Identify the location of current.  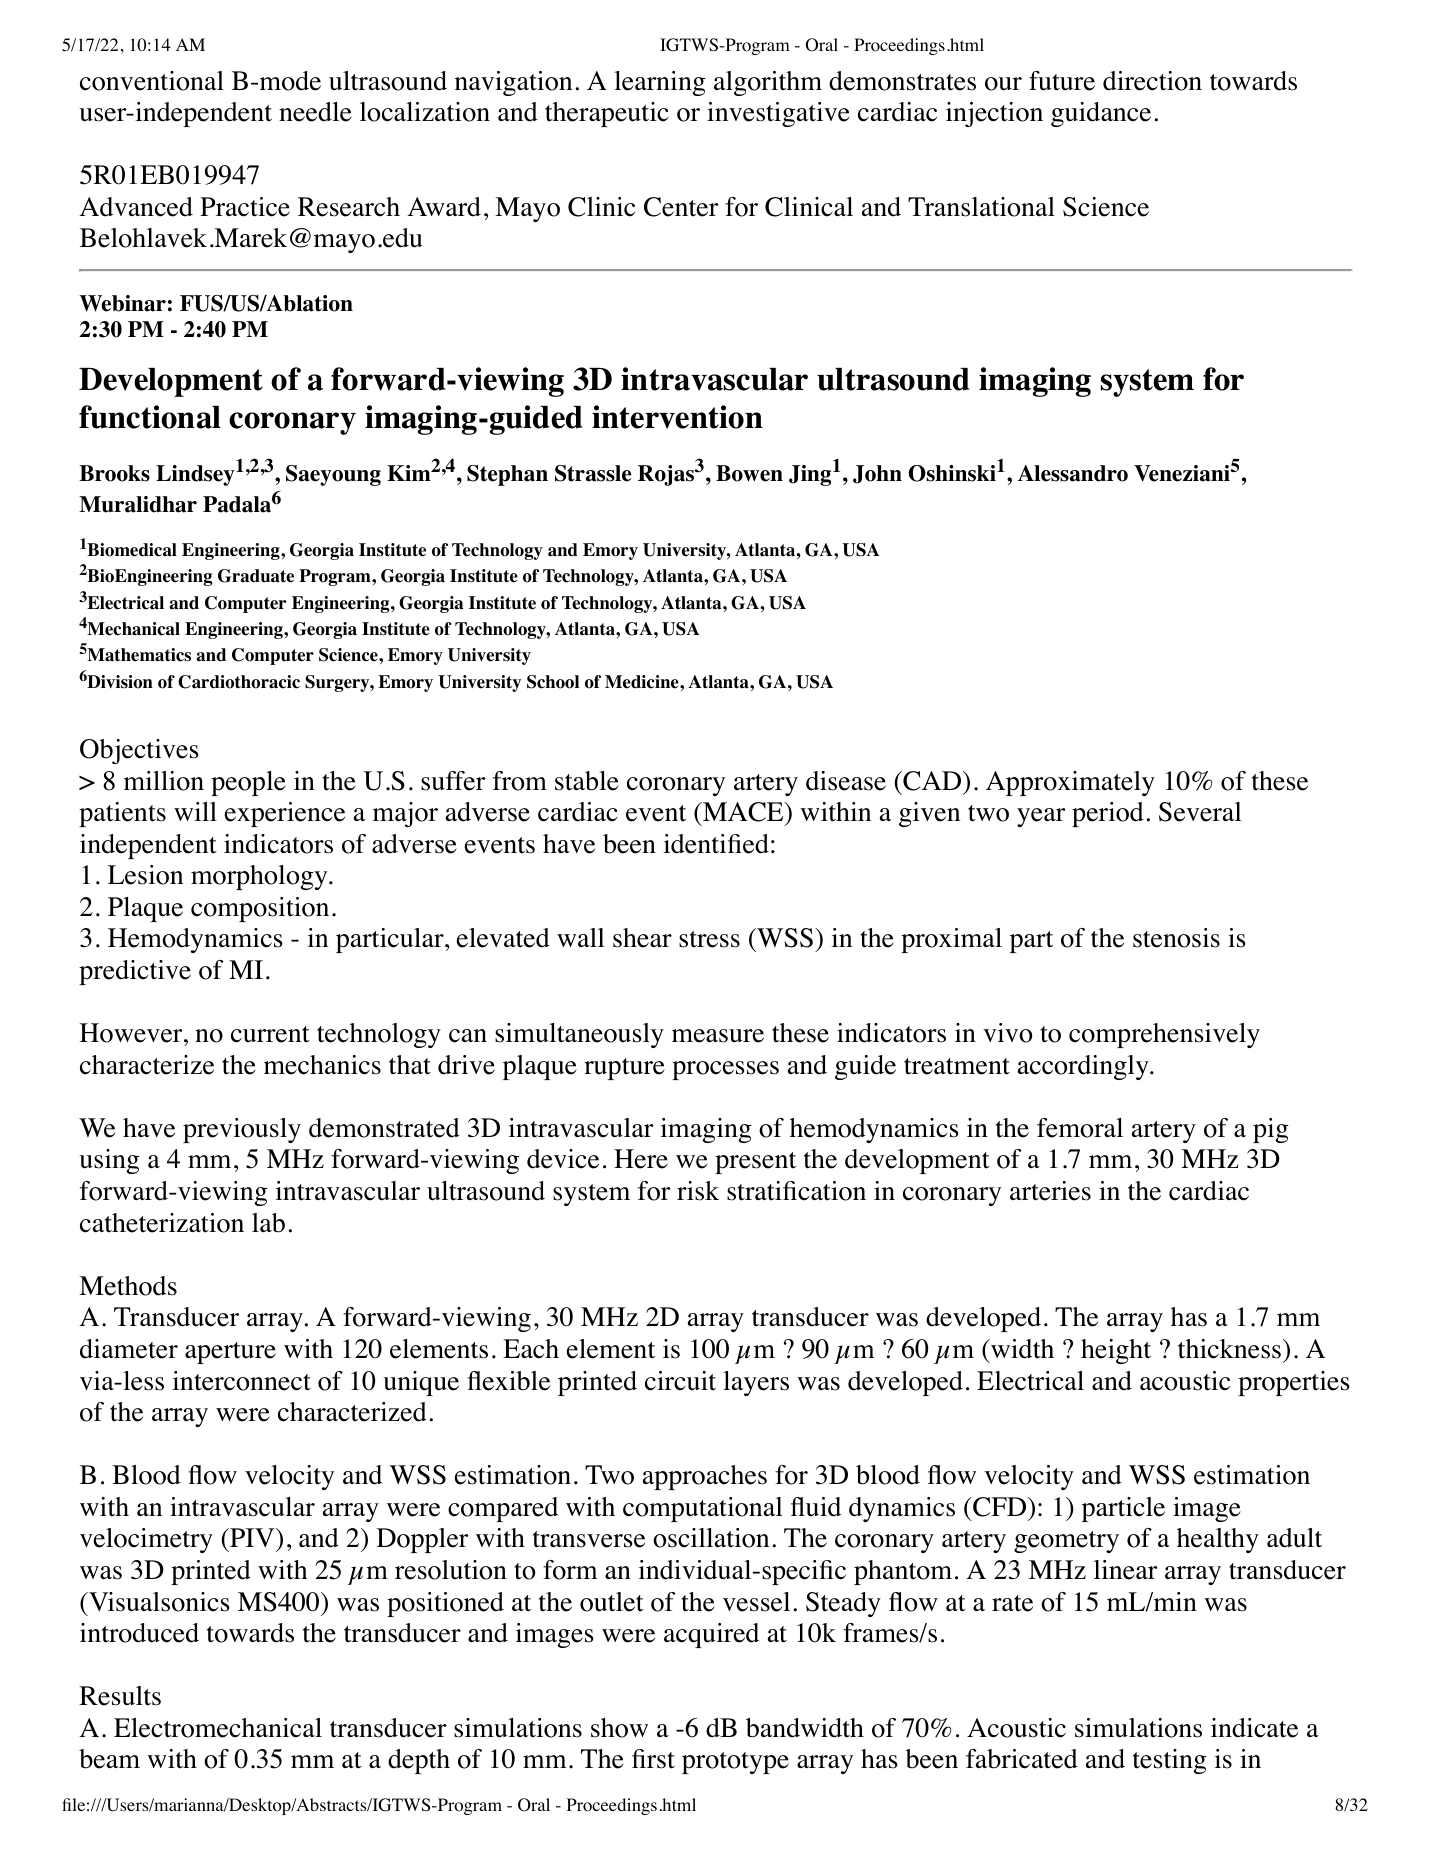
(270, 1034).
